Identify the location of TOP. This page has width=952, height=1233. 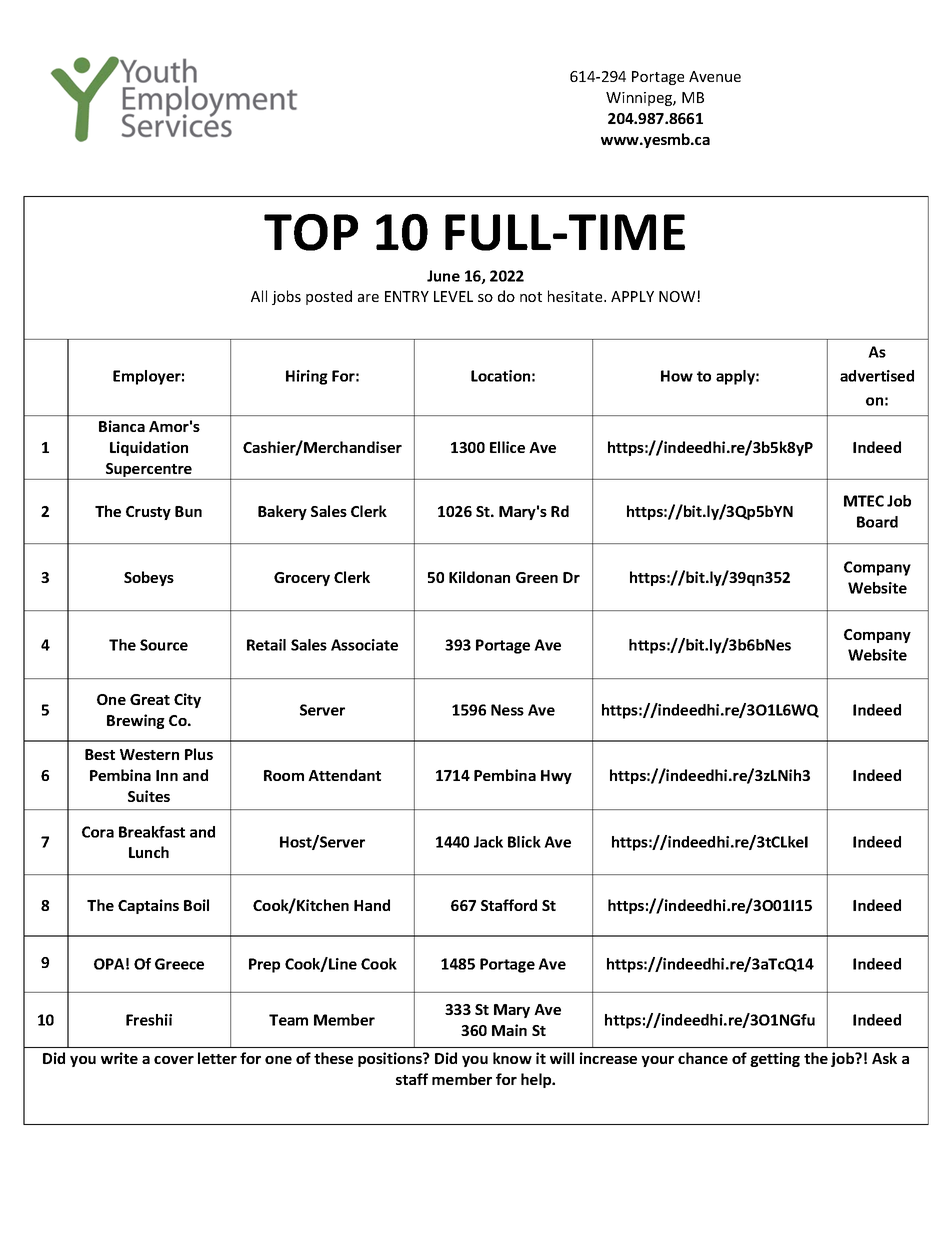
(311, 232).
